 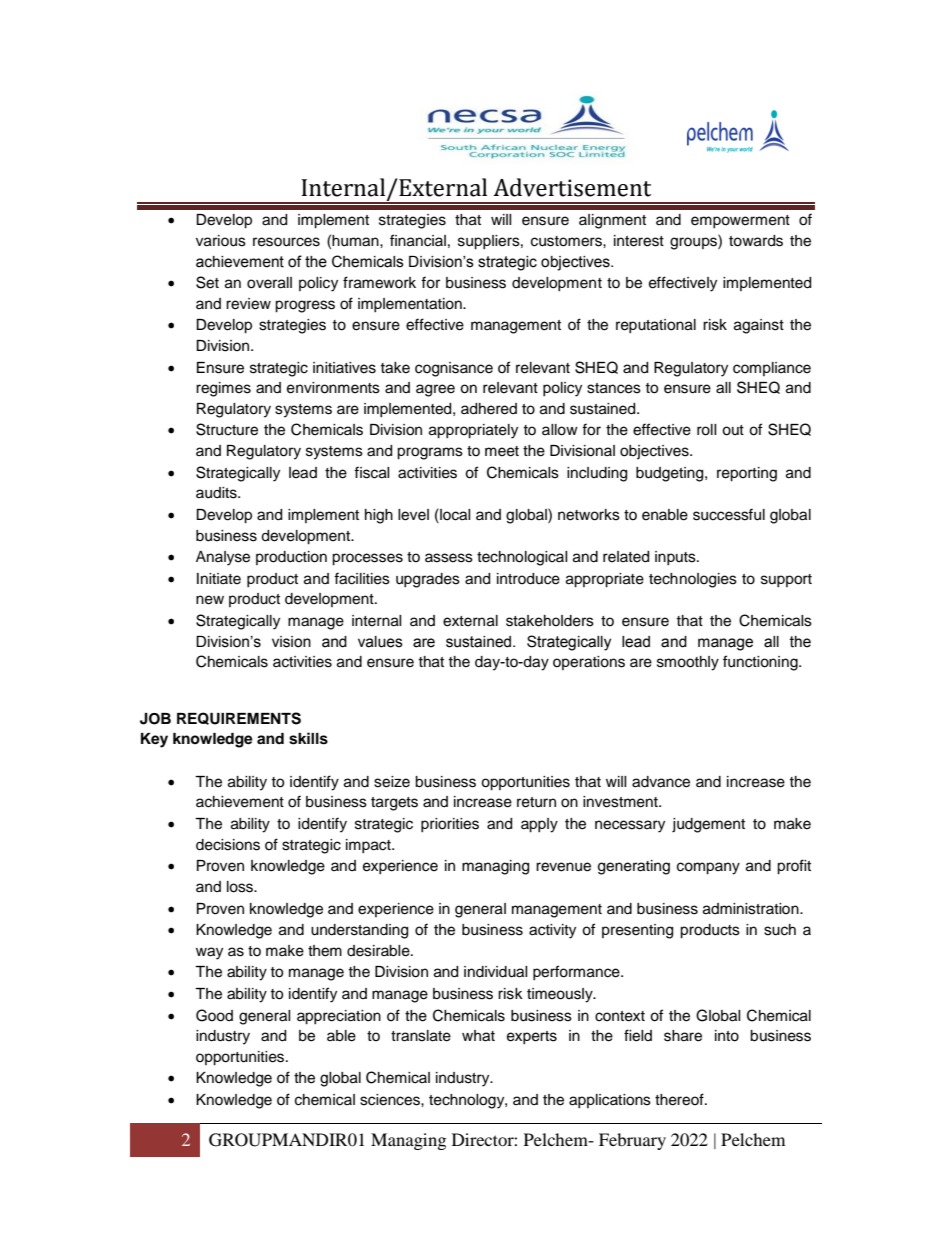 What do you see at coordinates (214, 1015) in the page?
I see `Good` at bounding box center [214, 1015].
